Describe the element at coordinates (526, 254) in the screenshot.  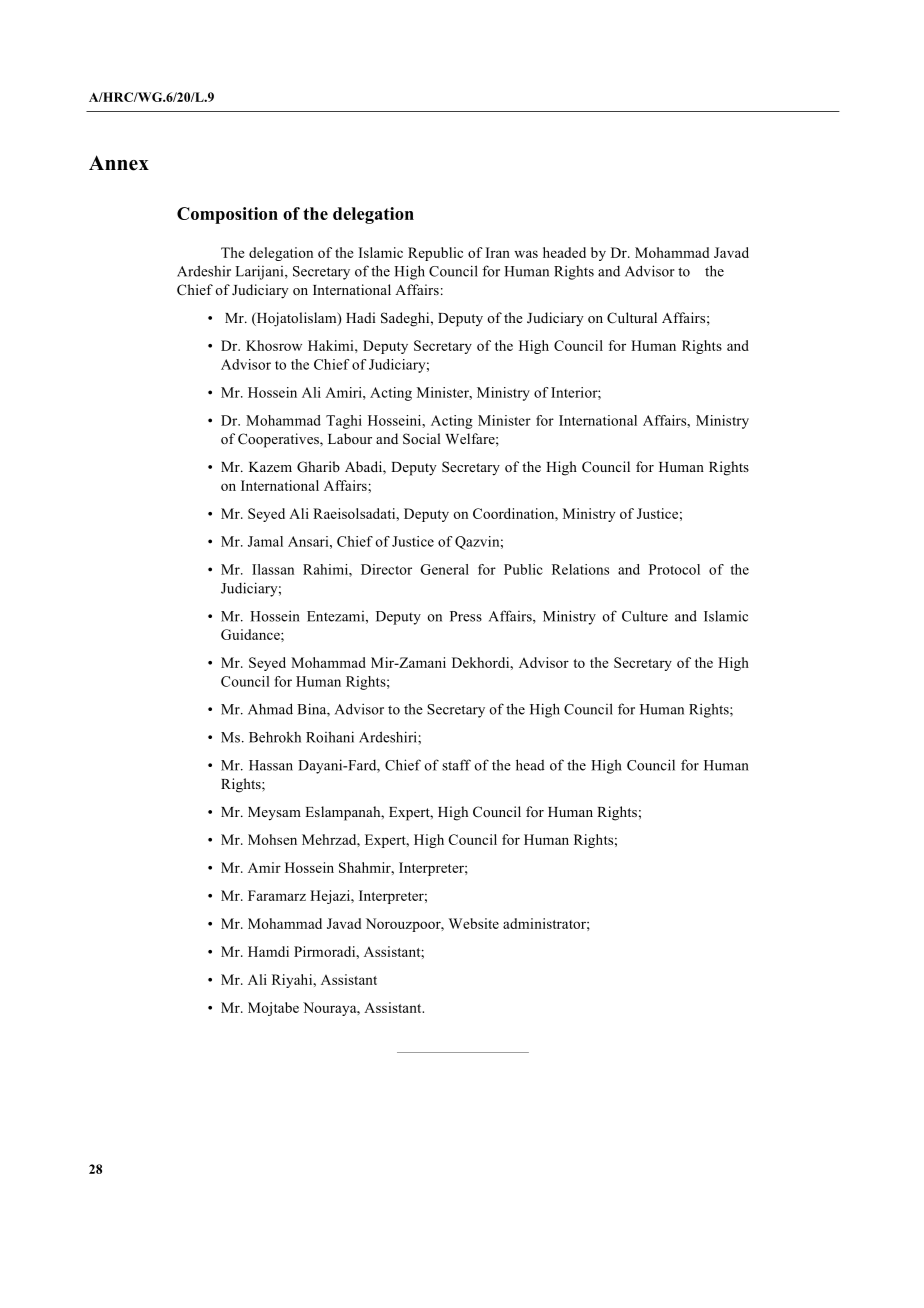
I see `was` at that location.
